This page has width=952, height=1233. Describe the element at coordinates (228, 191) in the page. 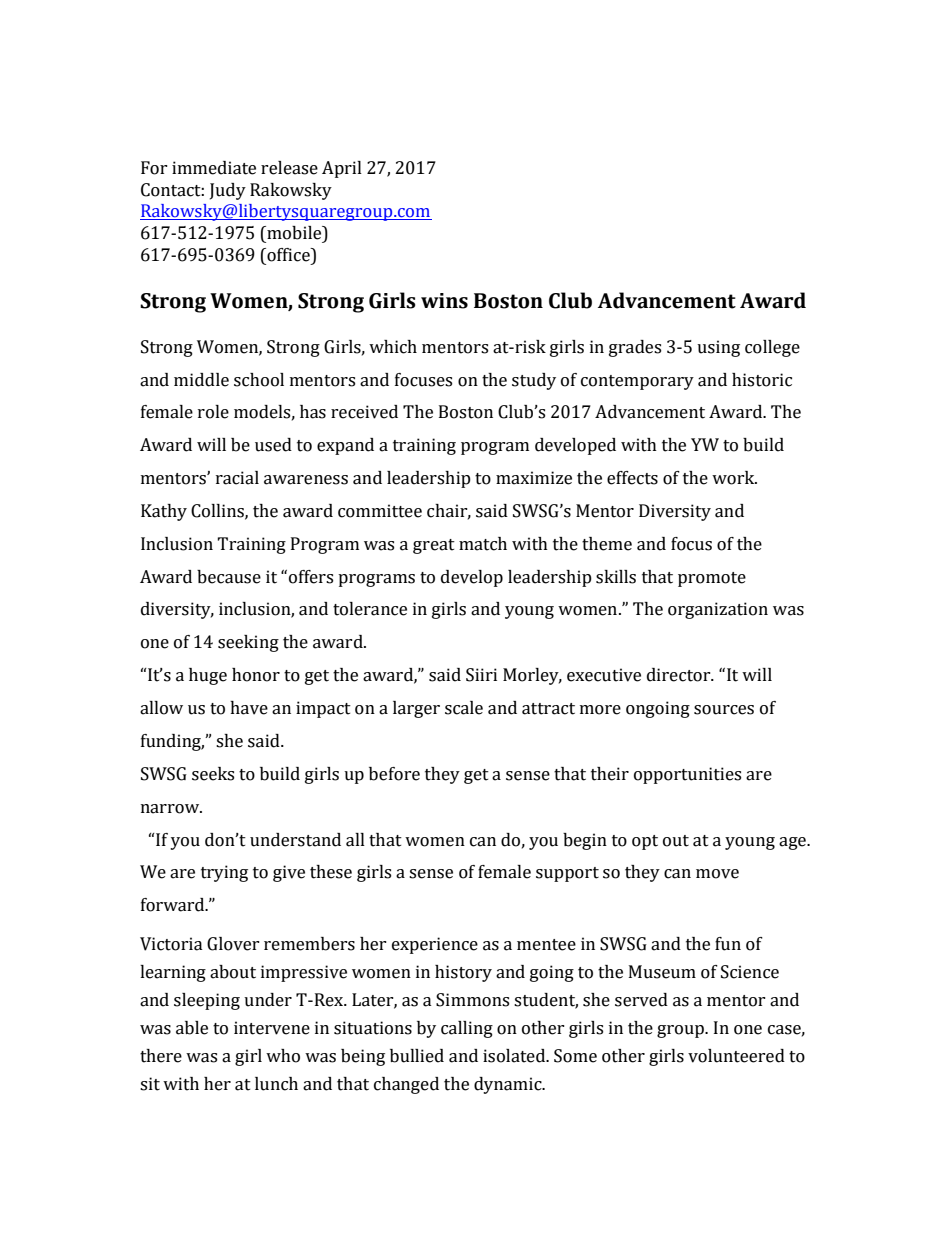

I see `Judy` at that location.
